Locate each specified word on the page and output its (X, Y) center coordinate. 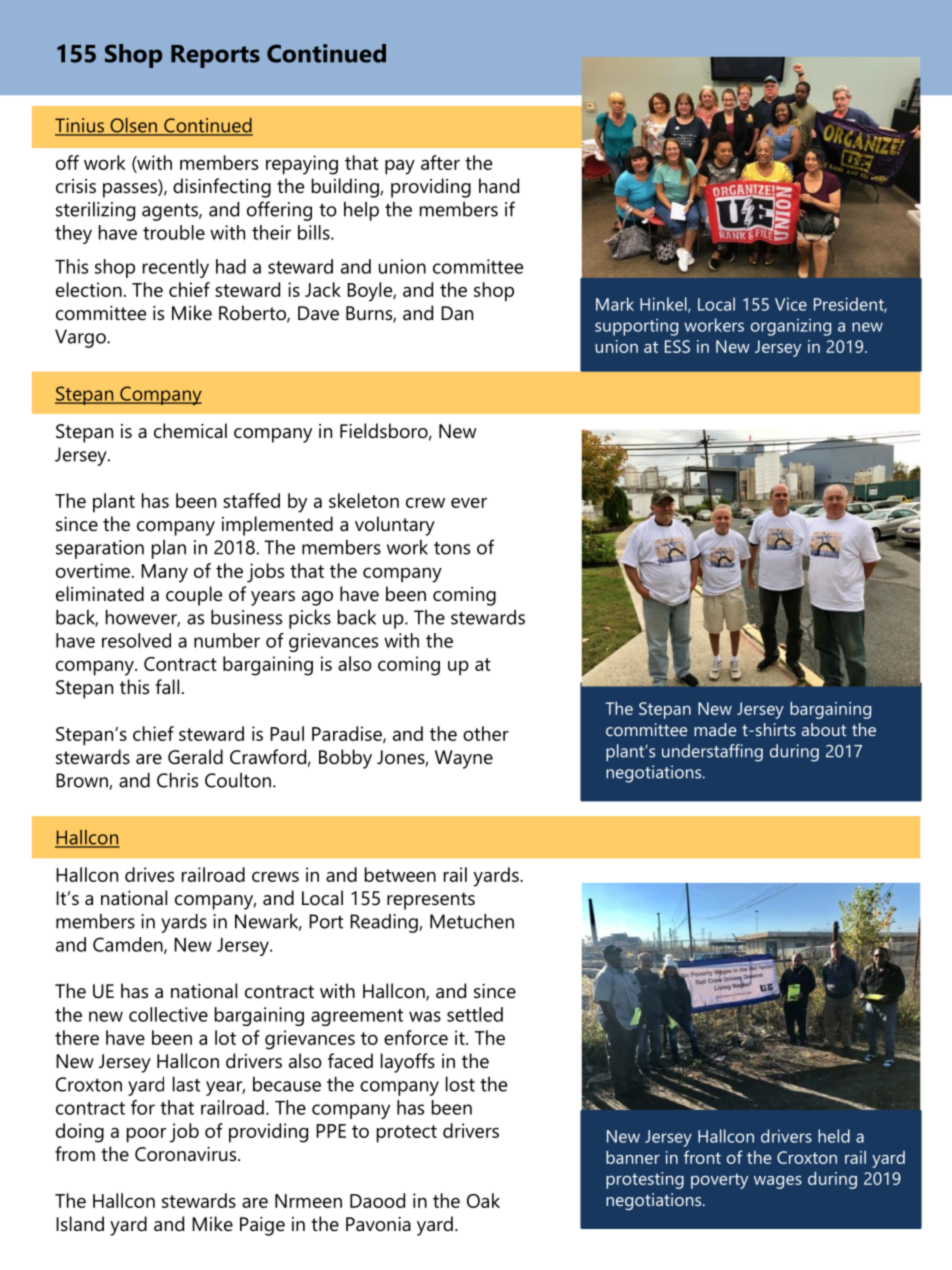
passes (131, 190)
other (486, 733)
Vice (791, 304)
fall (167, 687)
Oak (483, 1200)
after (440, 162)
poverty (719, 1181)
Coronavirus (187, 1154)
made (715, 729)
